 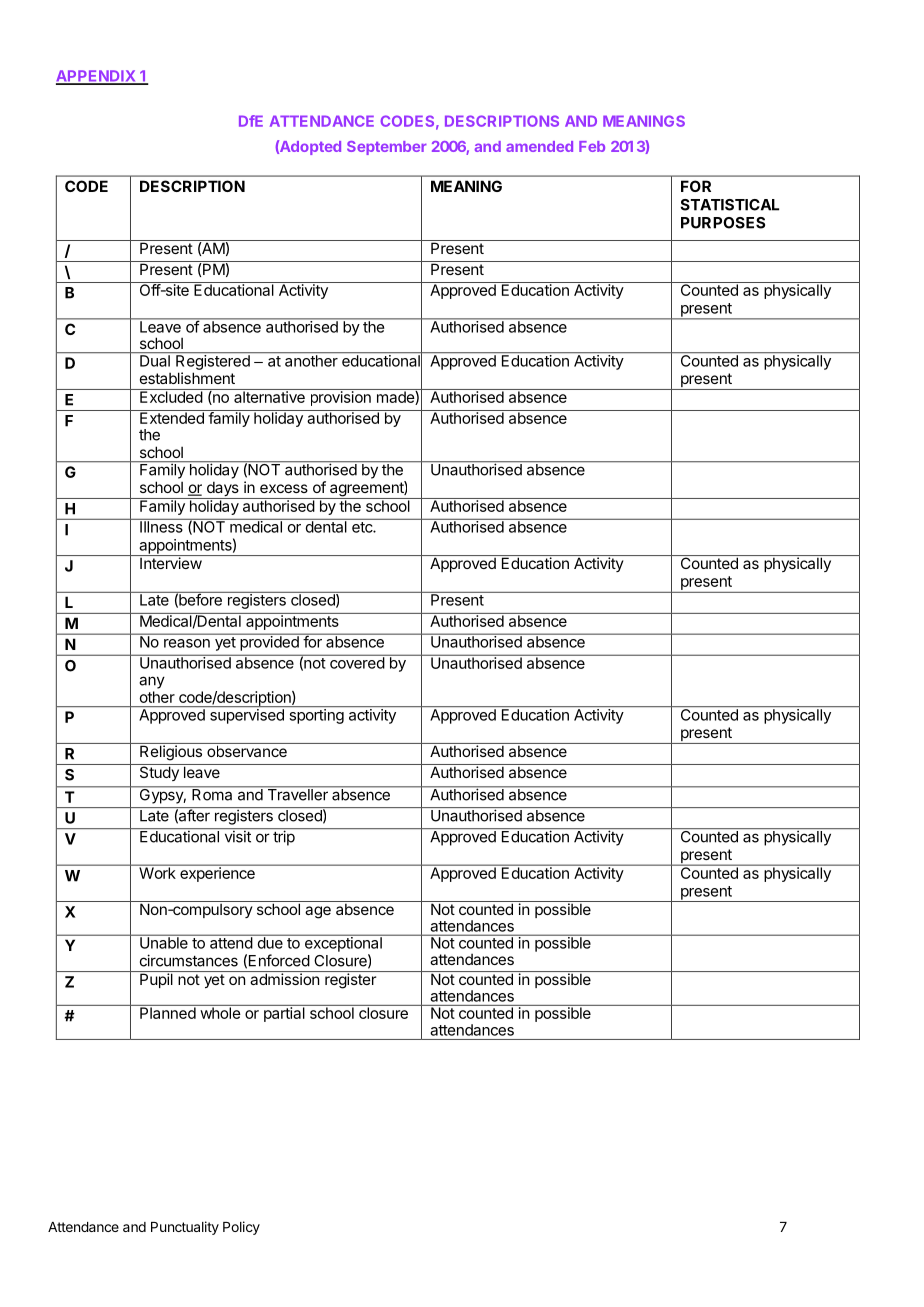 What do you see at coordinates (387, 148) in the page?
I see `September` at bounding box center [387, 148].
